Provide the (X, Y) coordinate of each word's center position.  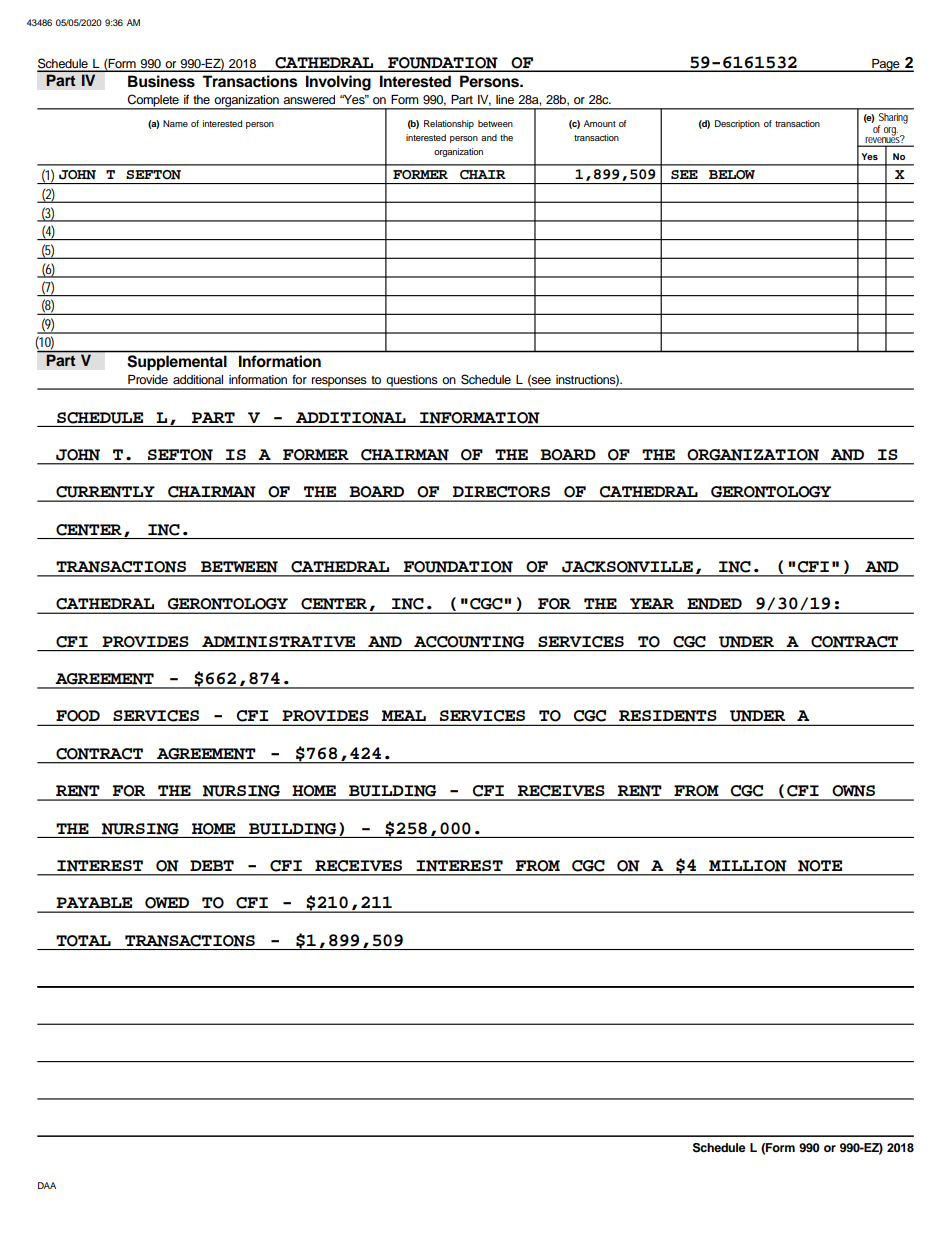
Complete (153, 101)
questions (412, 382)
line (505, 99)
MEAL (404, 715)
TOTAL (83, 941)
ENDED (715, 603)
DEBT (212, 865)
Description (737, 124)
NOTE (820, 865)
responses (339, 383)
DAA (47, 1185)
